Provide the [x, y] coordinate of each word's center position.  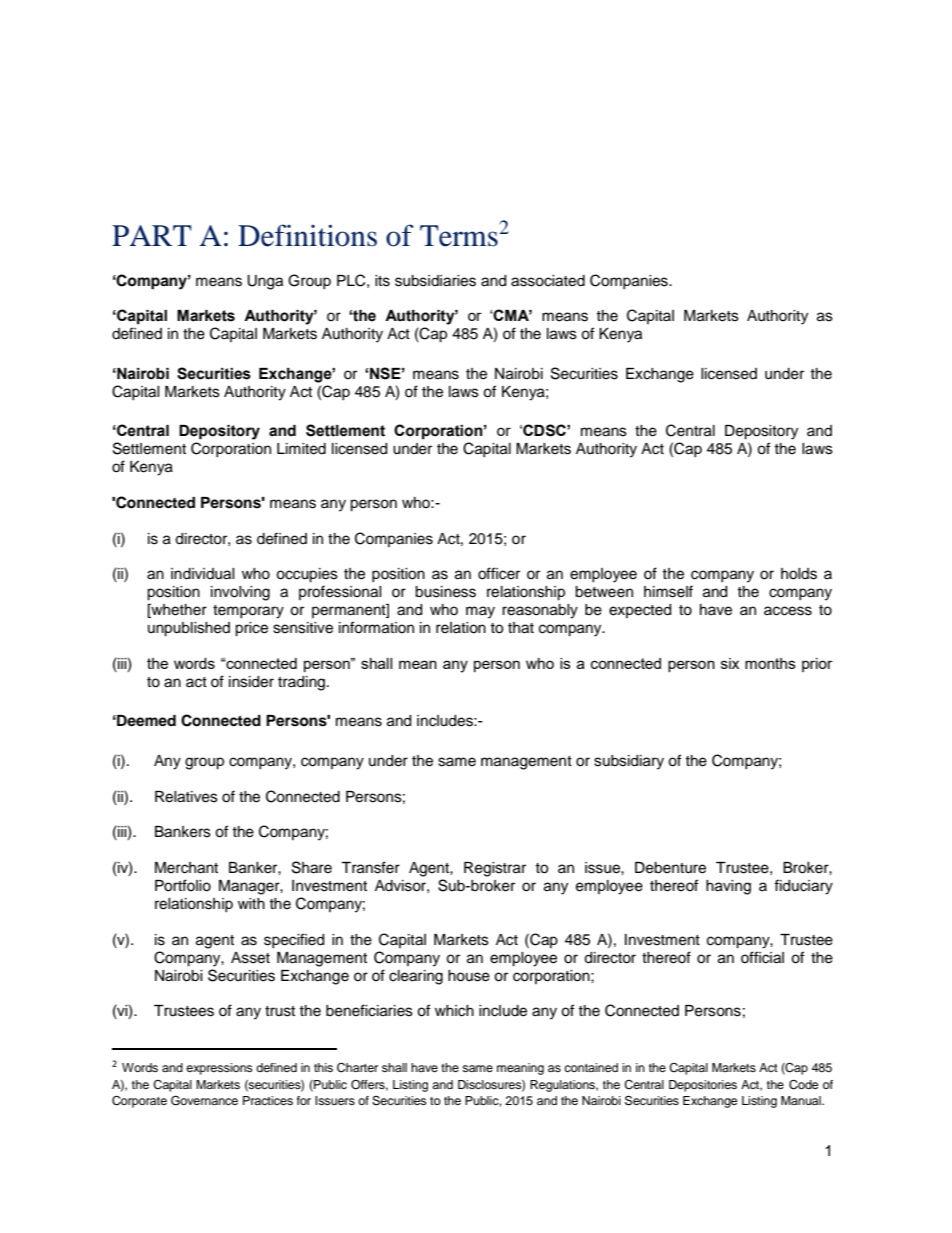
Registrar [495, 869]
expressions [219, 1069]
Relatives [186, 797]
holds [799, 574]
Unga [265, 282]
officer [499, 573]
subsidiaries [435, 281]
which [454, 1011]
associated [548, 281]
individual [203, 574]
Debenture [670, 868]
